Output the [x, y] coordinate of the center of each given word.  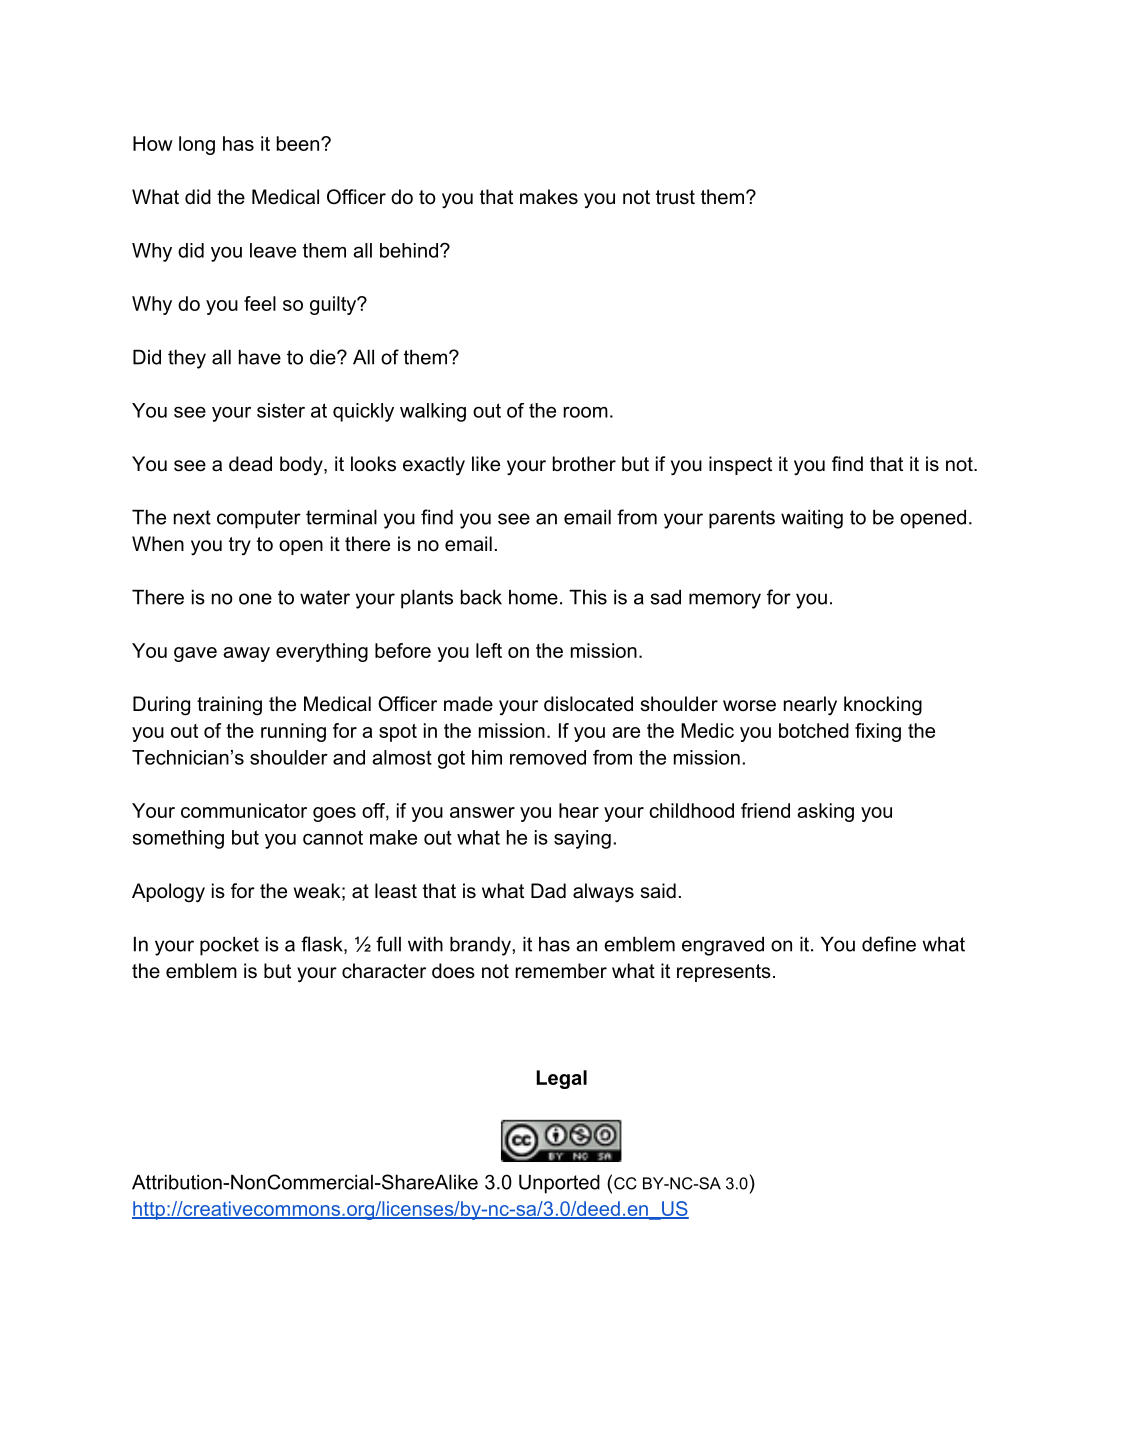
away [246, 654]
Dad [548, 890]
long [197, 145]
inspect [740, 465]
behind [409, 250]
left [489, 650]
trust [675, 197]
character [384, 971]
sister [281, 410]
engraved [723, 946]
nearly [810, 706]
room [586, 412]
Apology [168, 893]
